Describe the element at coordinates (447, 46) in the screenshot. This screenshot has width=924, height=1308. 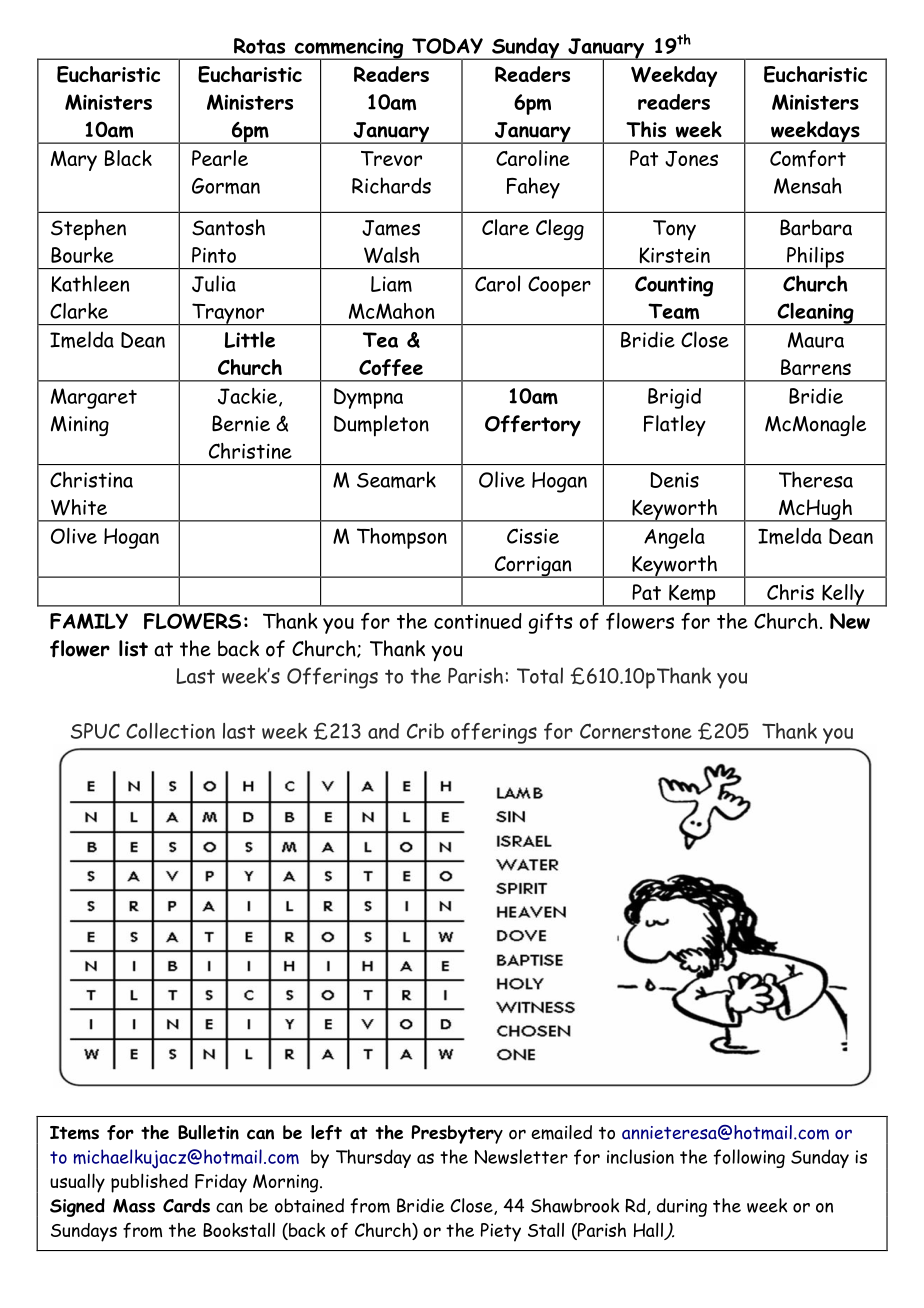
I see `TODAY` at that location.
